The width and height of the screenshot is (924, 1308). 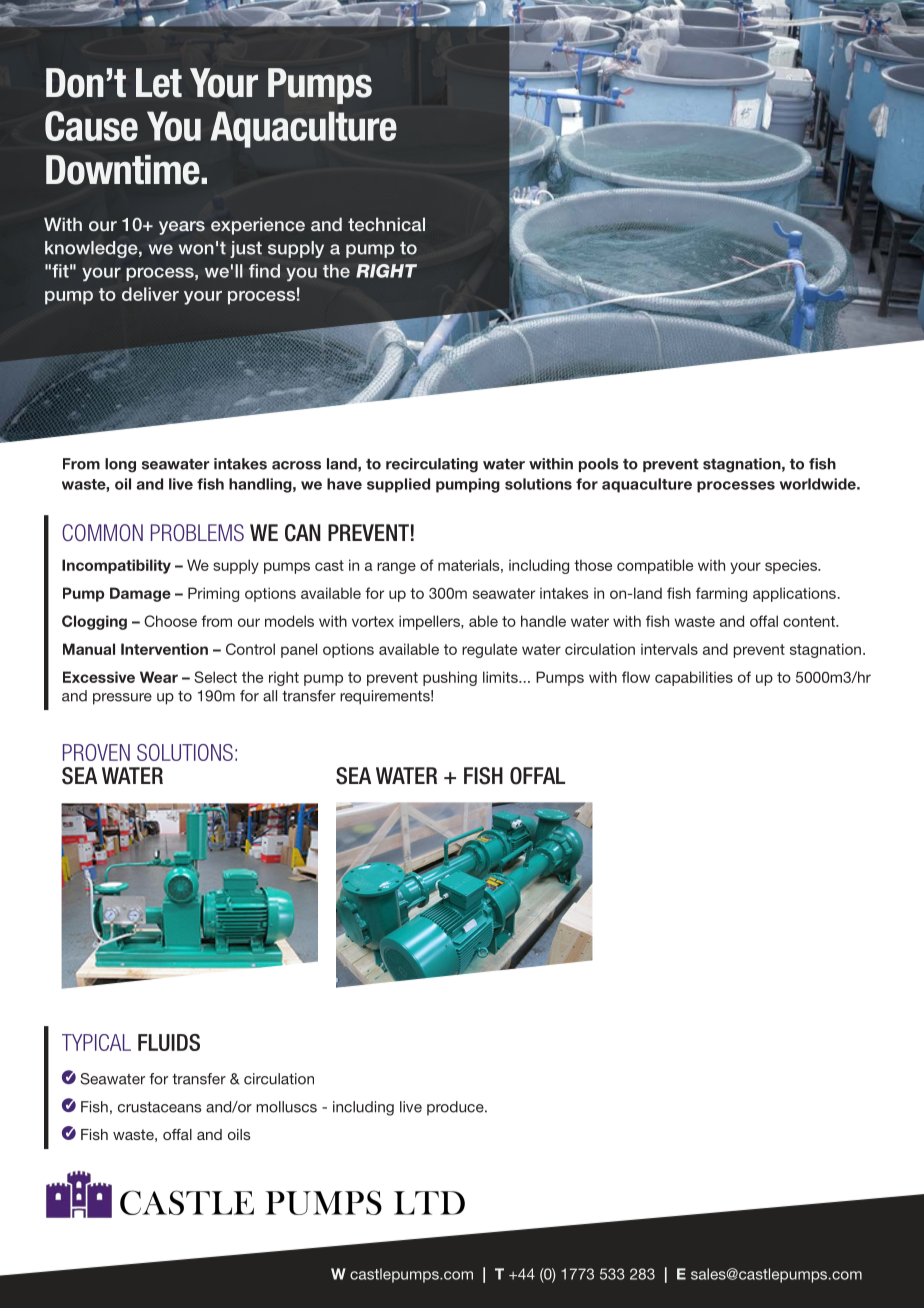 I want to click on PROVEN, so click(x=96, y=752).
